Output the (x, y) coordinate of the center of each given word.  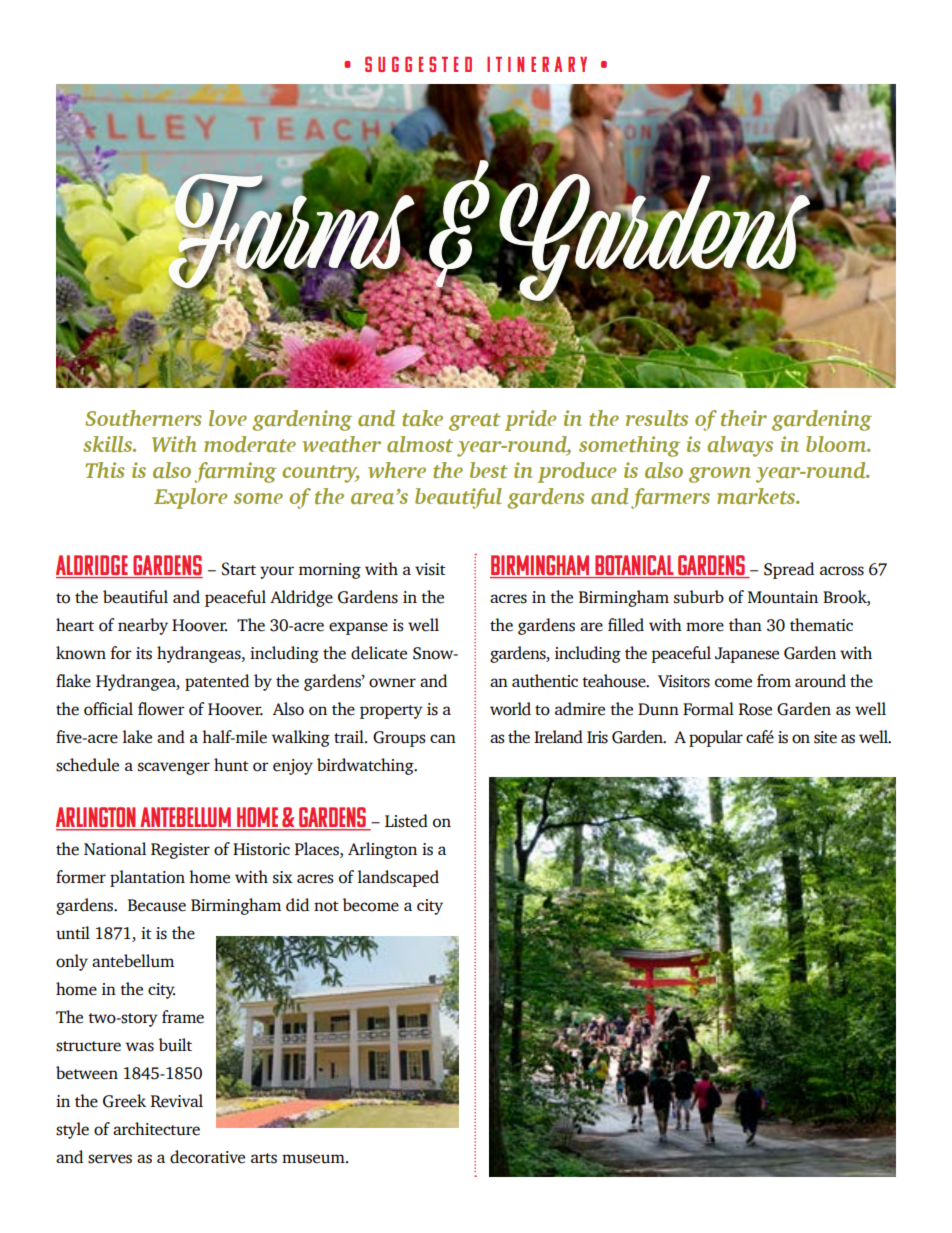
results (657, 418)
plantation (147, 878)
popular (716, 738)
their (744, 418)
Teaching (625, 1153)
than (745, 624)
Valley (562, 1151)
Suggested (418, 64)
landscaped (398, 878)
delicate (379, 653)
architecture (156, 1129)
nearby (143, 626)
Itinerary (537, 64)
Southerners (143, 418)
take (422, 418)
